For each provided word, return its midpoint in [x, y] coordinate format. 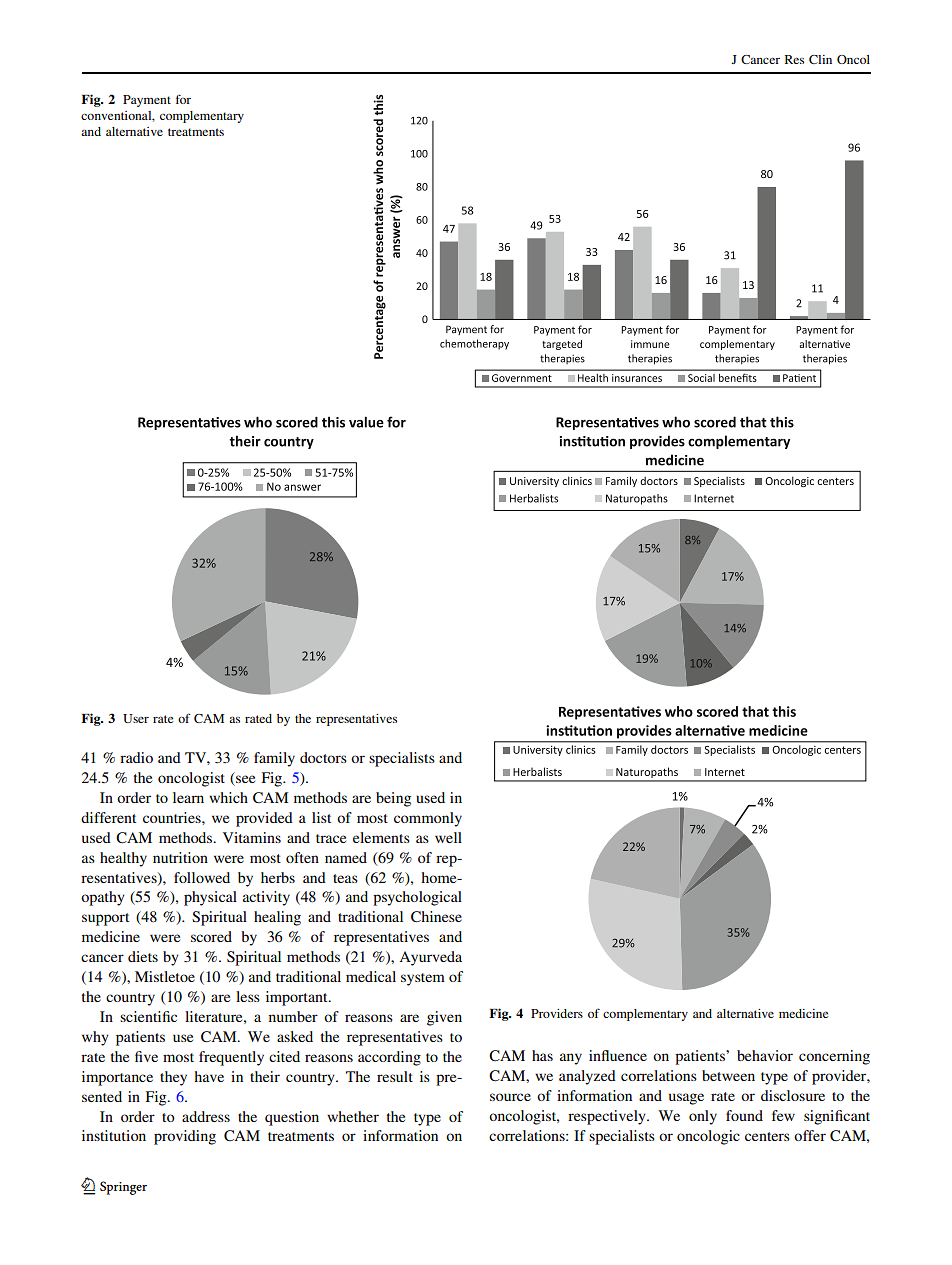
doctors [323, 757]
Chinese [436, 917]
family [274, 759]
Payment [147, 101]
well [448, 837]
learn [188, 797]
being [393, 799]
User [136, 718]
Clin [820, 59]
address [206, 1116]
